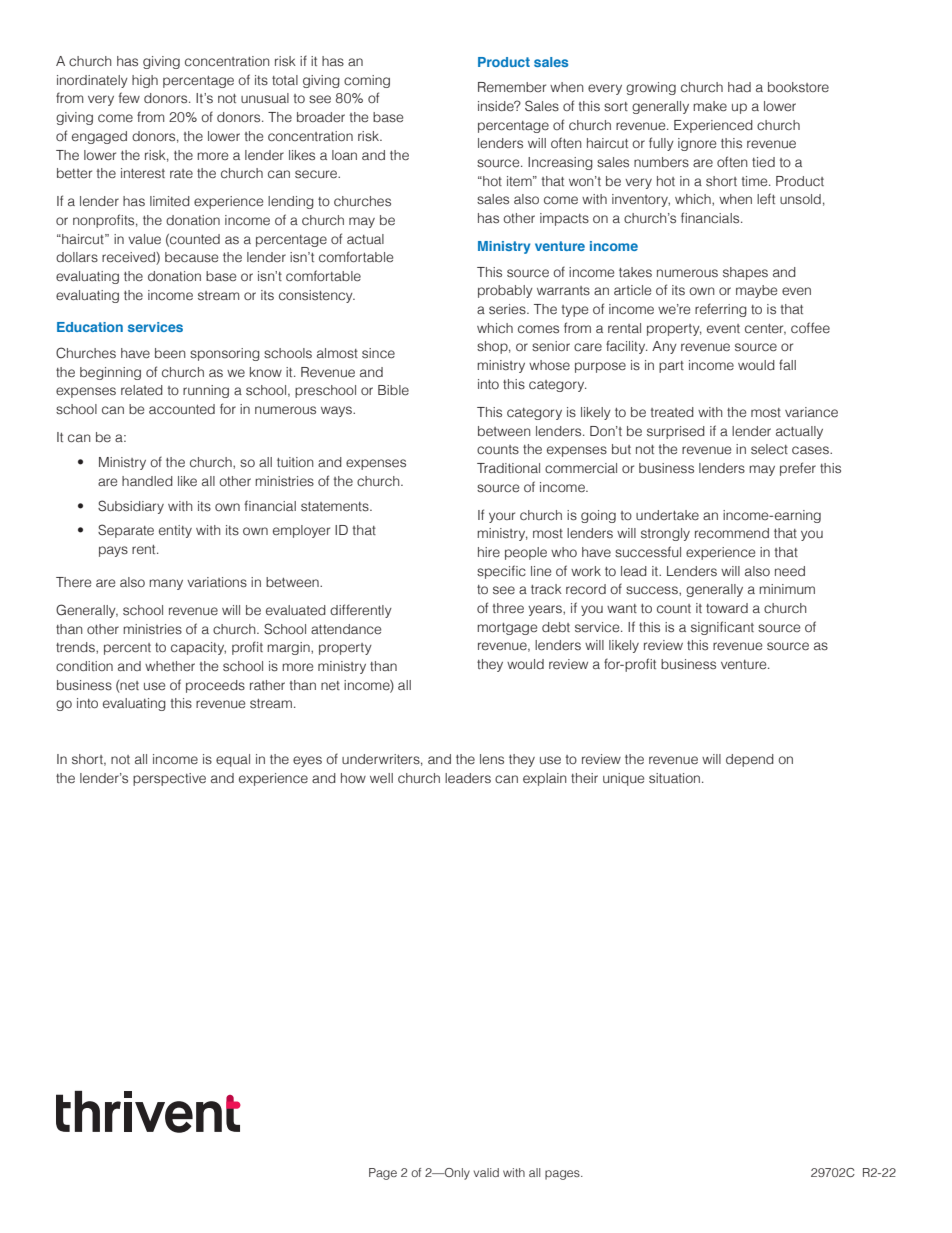  What do you see at coordinates (198, 648) in the image?
I see `capacity` at bounding box center [198, 648].
